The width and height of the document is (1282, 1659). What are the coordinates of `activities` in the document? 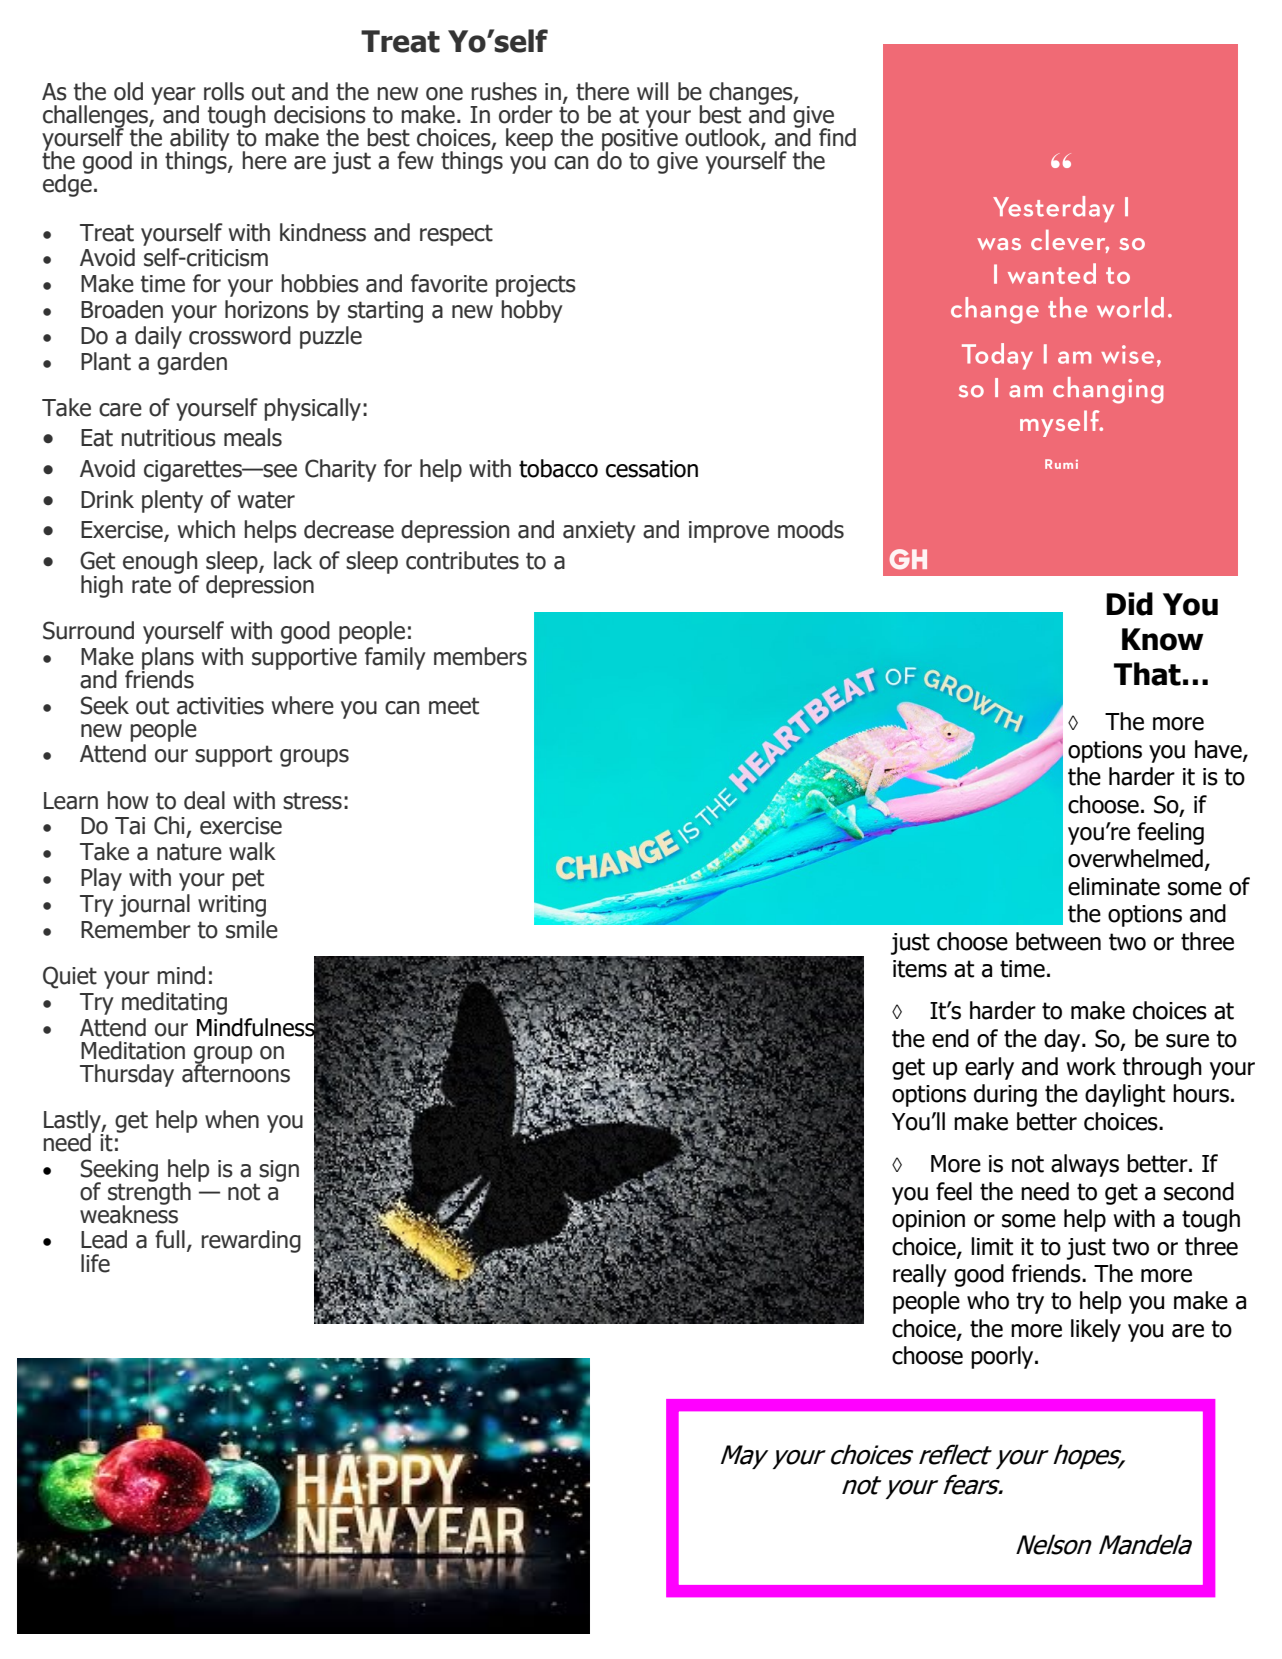 It's located at (220, 706).
